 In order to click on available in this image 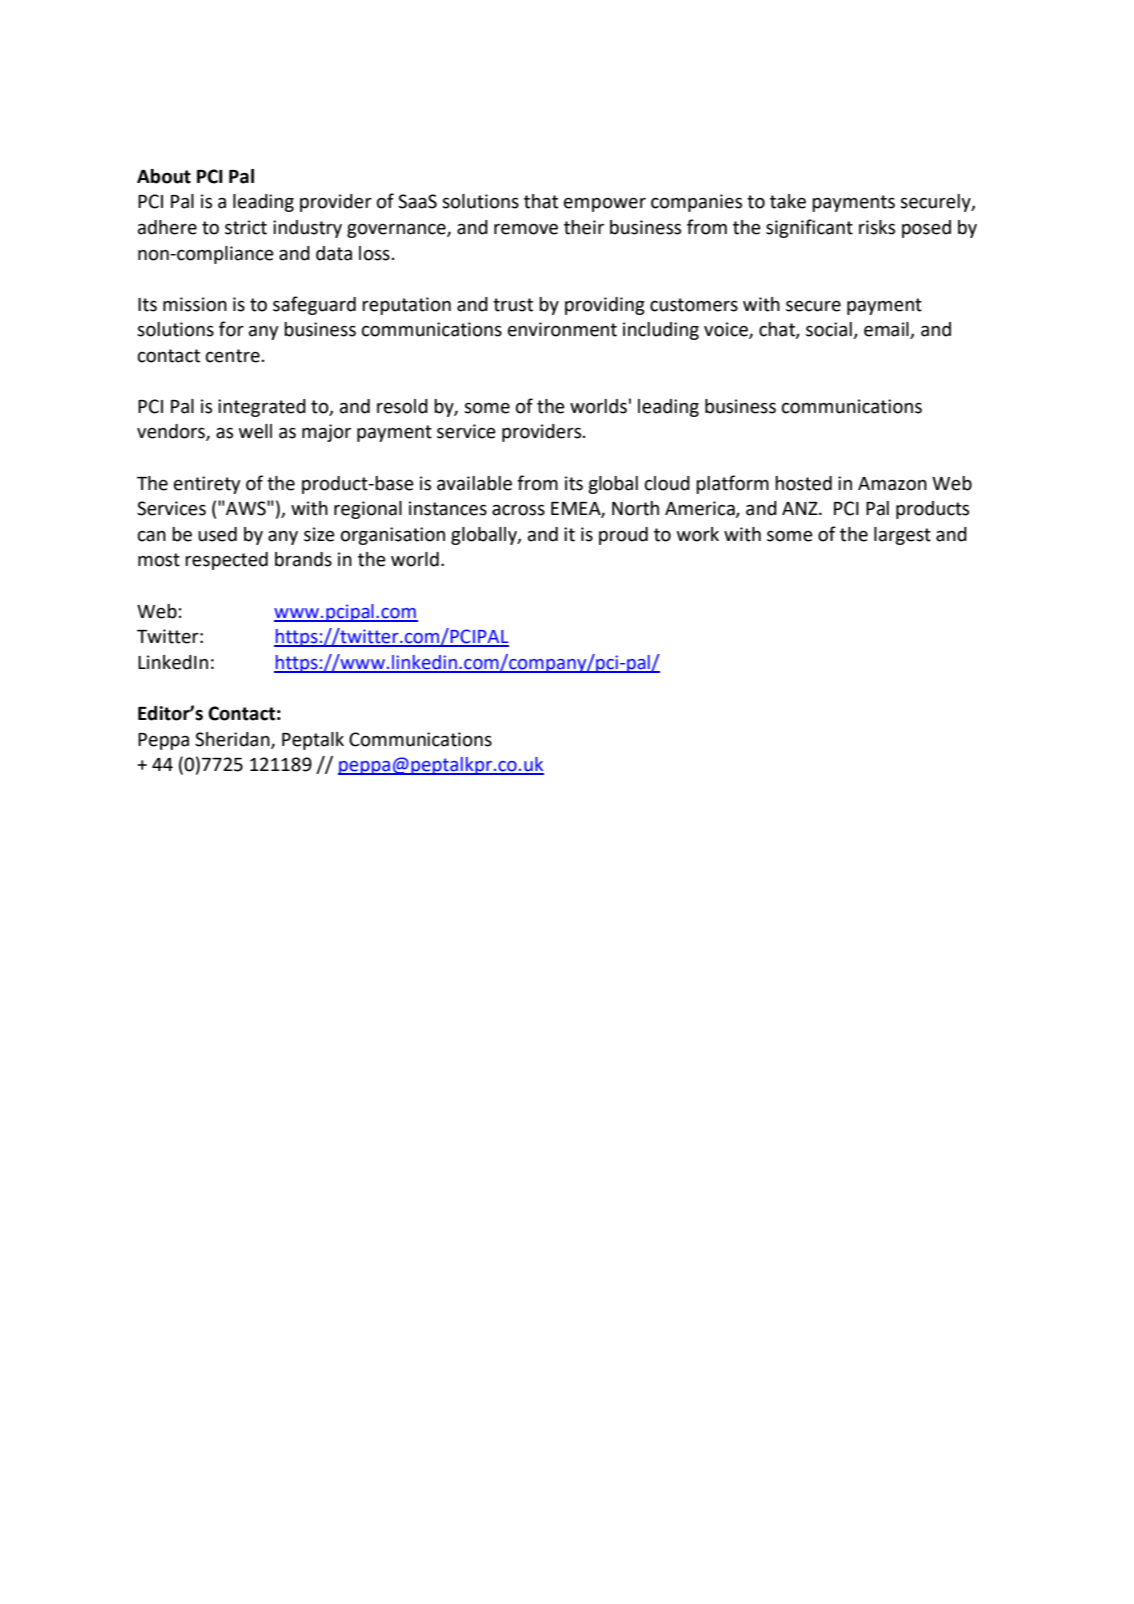, I will do `click(474, 483)`.
